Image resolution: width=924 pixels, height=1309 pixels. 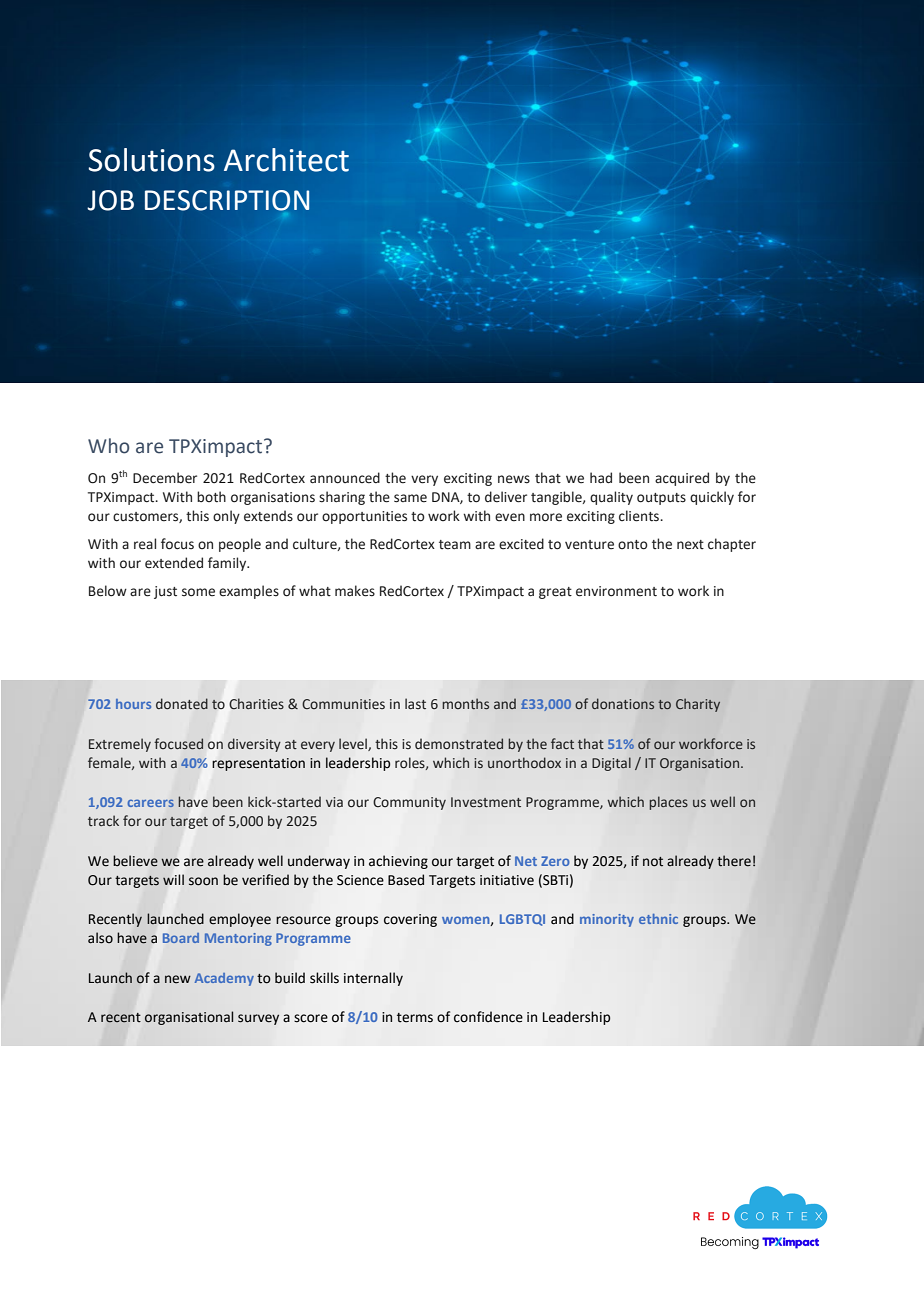 What do you see at coordinates (286, 160) in the screenshot?
I see `Architect` at bounding box center [286, 160].
